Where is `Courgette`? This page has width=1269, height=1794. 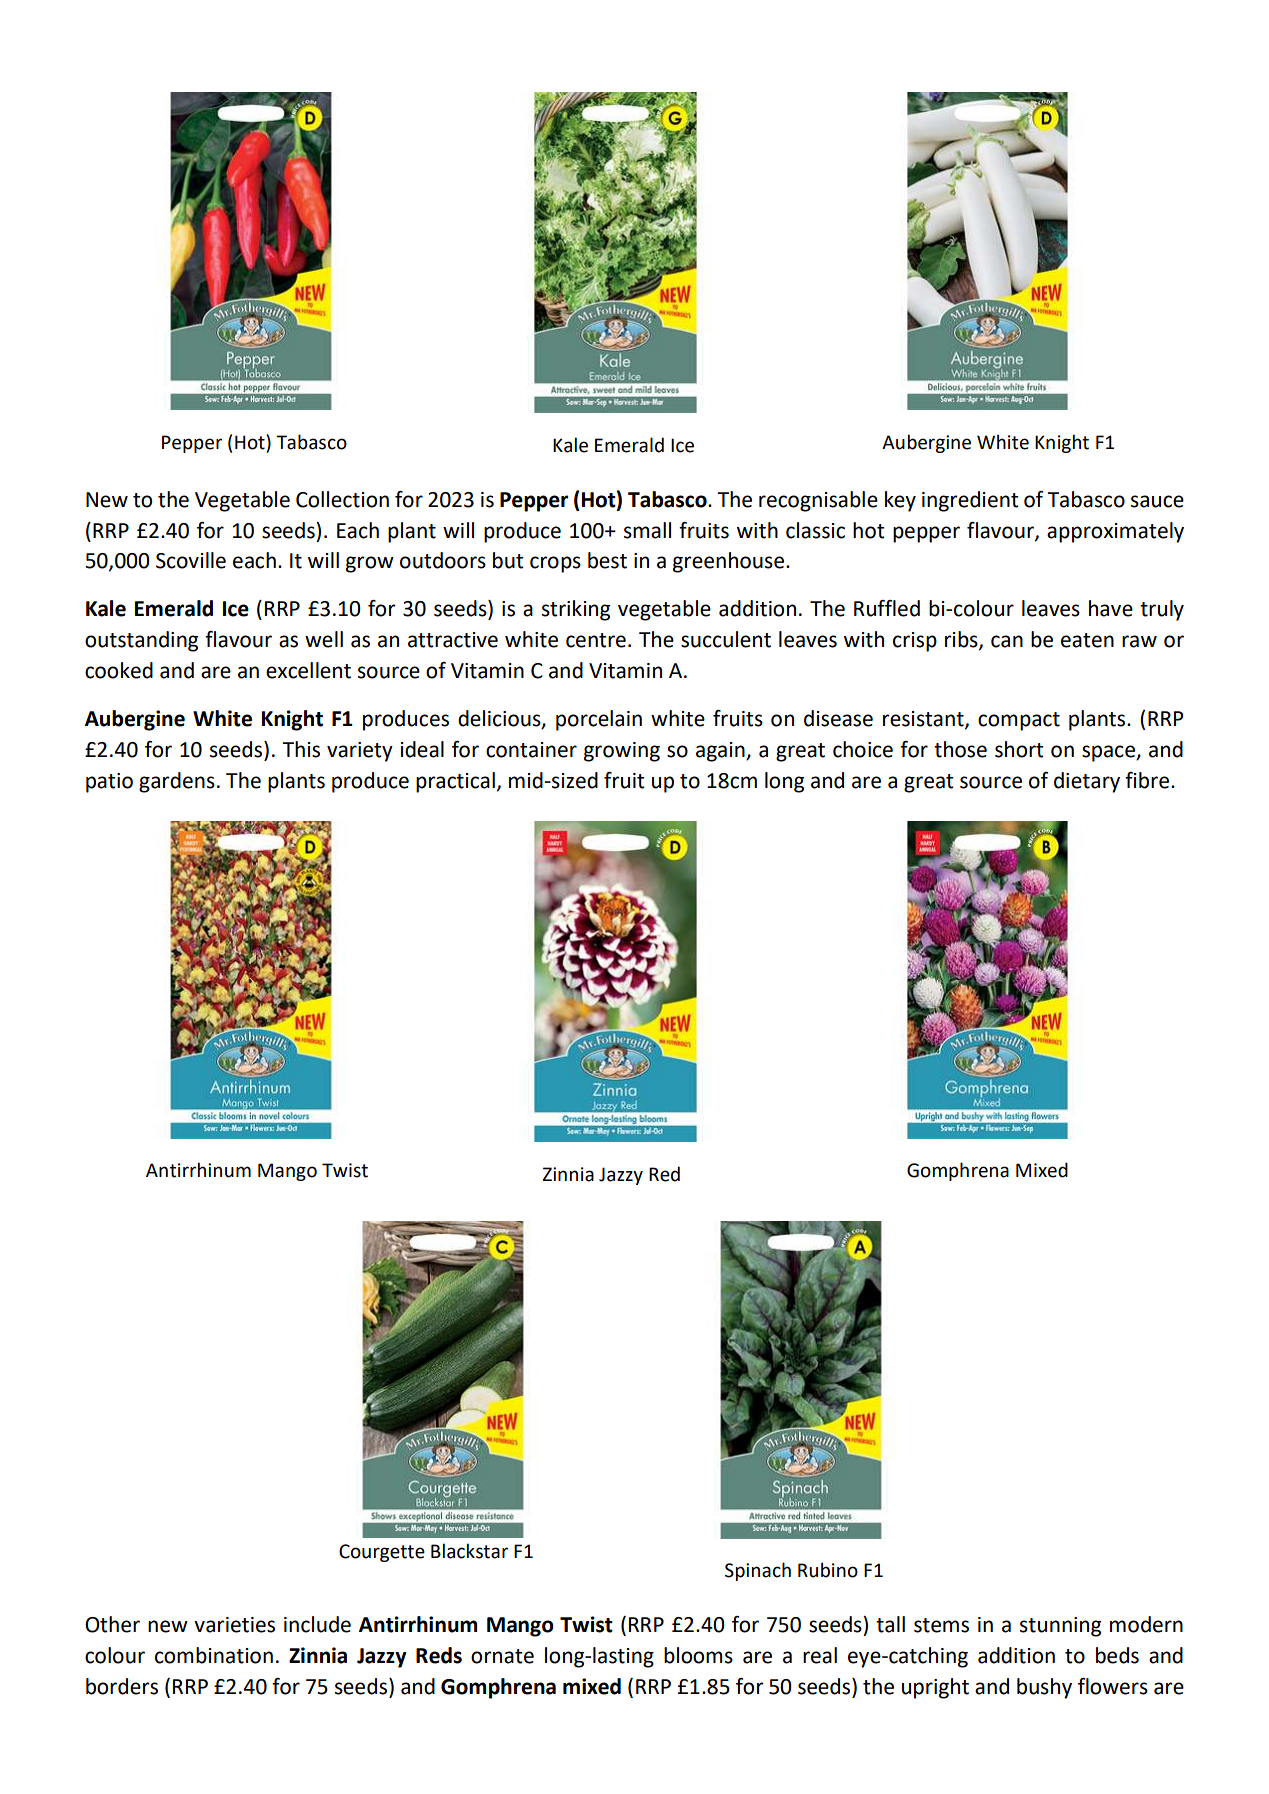
Courgette is located at coordinates (382, 1553).
